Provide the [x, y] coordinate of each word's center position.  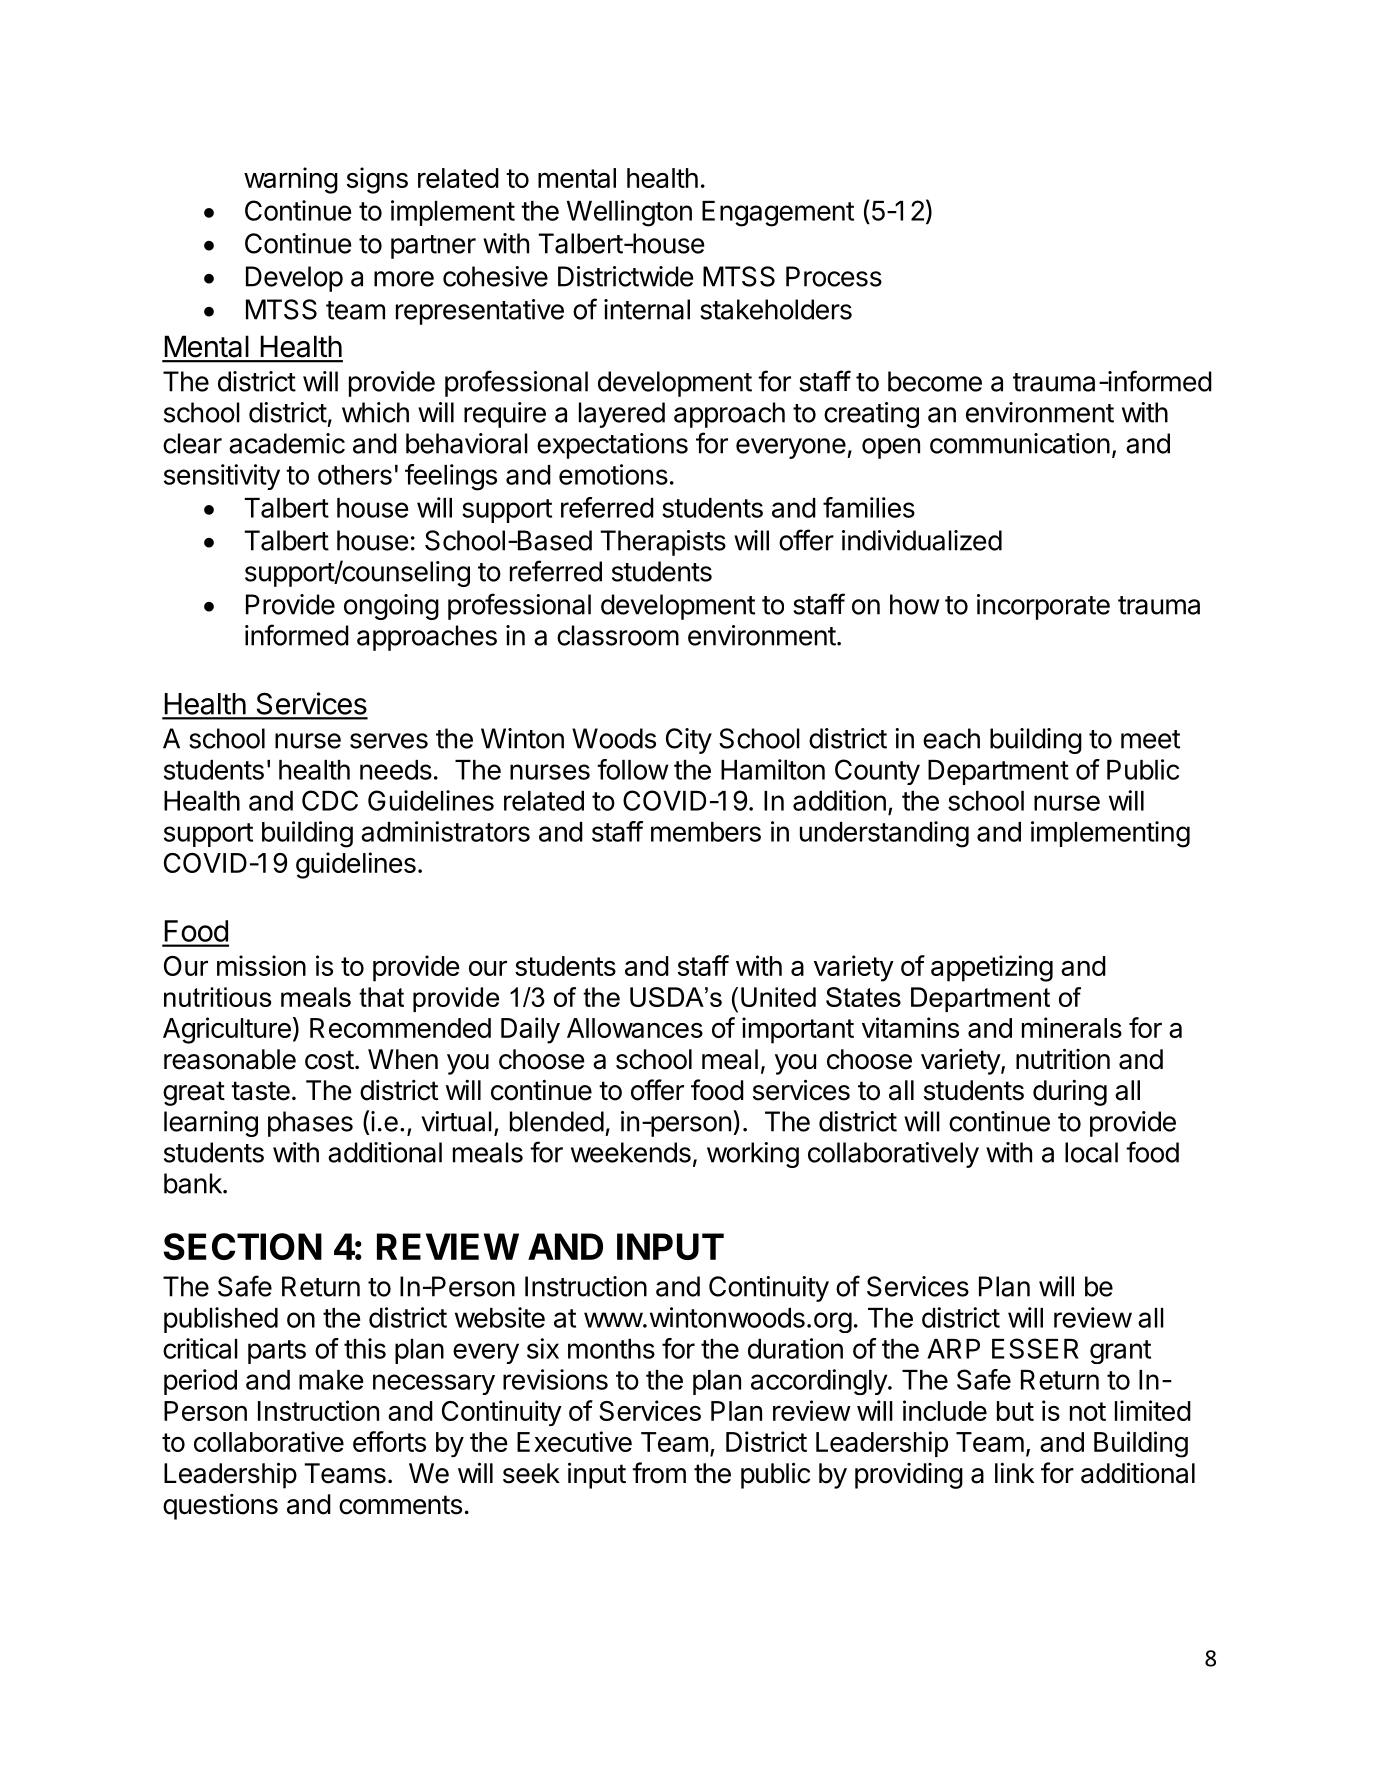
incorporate [1043, 607]
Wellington [629, 213]
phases [310, 1124]
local [1091, 1152]
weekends [631, 1152]
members [706, 832]
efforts [389, 1441]
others [355, 475]
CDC [330, 800]
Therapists [663, 543]
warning [291, 180]
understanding [884, 834]
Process [834, 276]
